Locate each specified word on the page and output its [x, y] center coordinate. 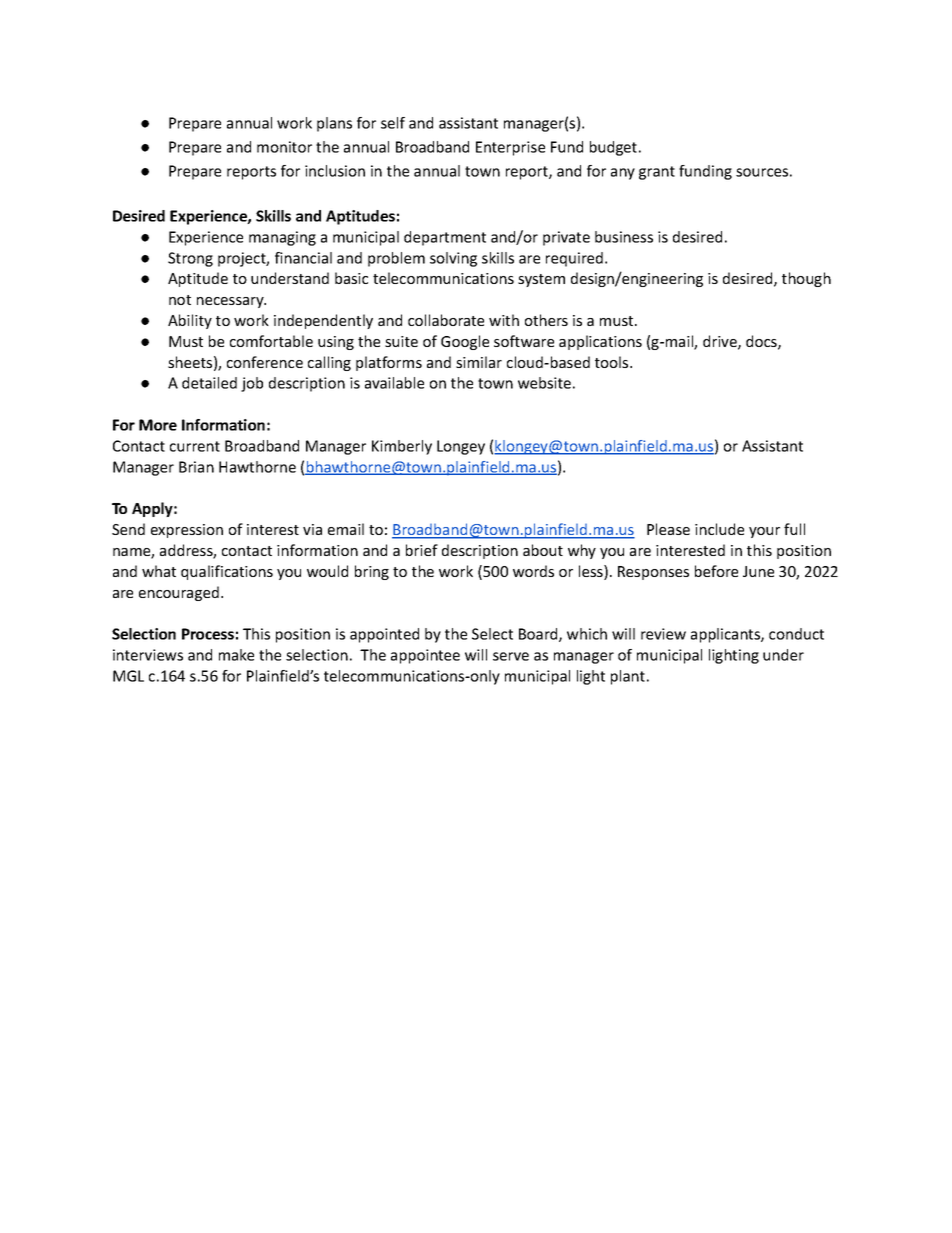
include [719, 529]
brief [422, 550]
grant [657, 173]
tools [613, 362]
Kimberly [402, 447]
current [195, 446]
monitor [284, 147]
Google [465, 342]
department [445, 238]
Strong [190, 259]
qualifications [227, 572]
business [624, 237]
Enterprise [510, 148]
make [236, 655]
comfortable [271, 341]
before [716, 571]
